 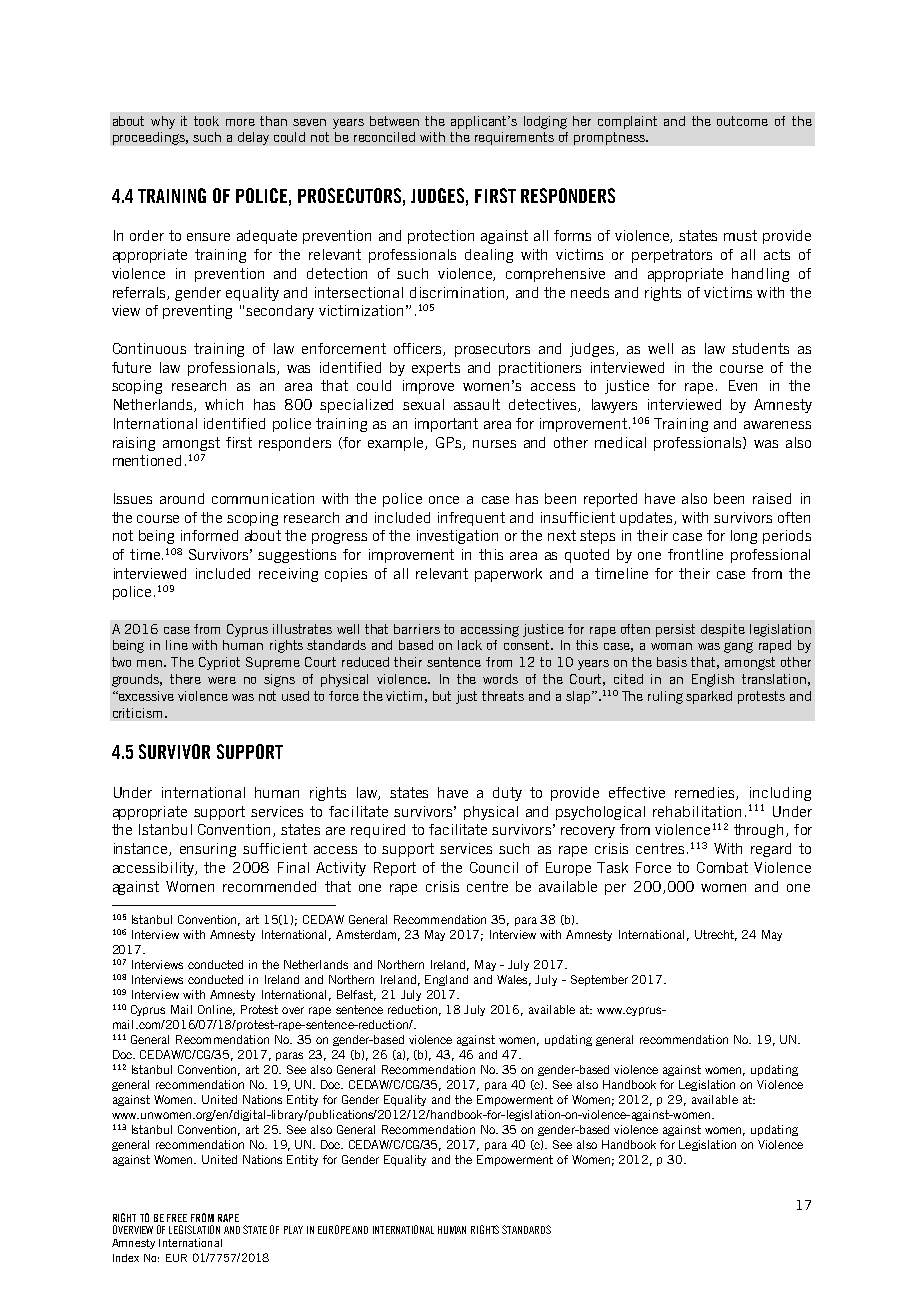 I want to click on there, so click(x=185, y=679).
